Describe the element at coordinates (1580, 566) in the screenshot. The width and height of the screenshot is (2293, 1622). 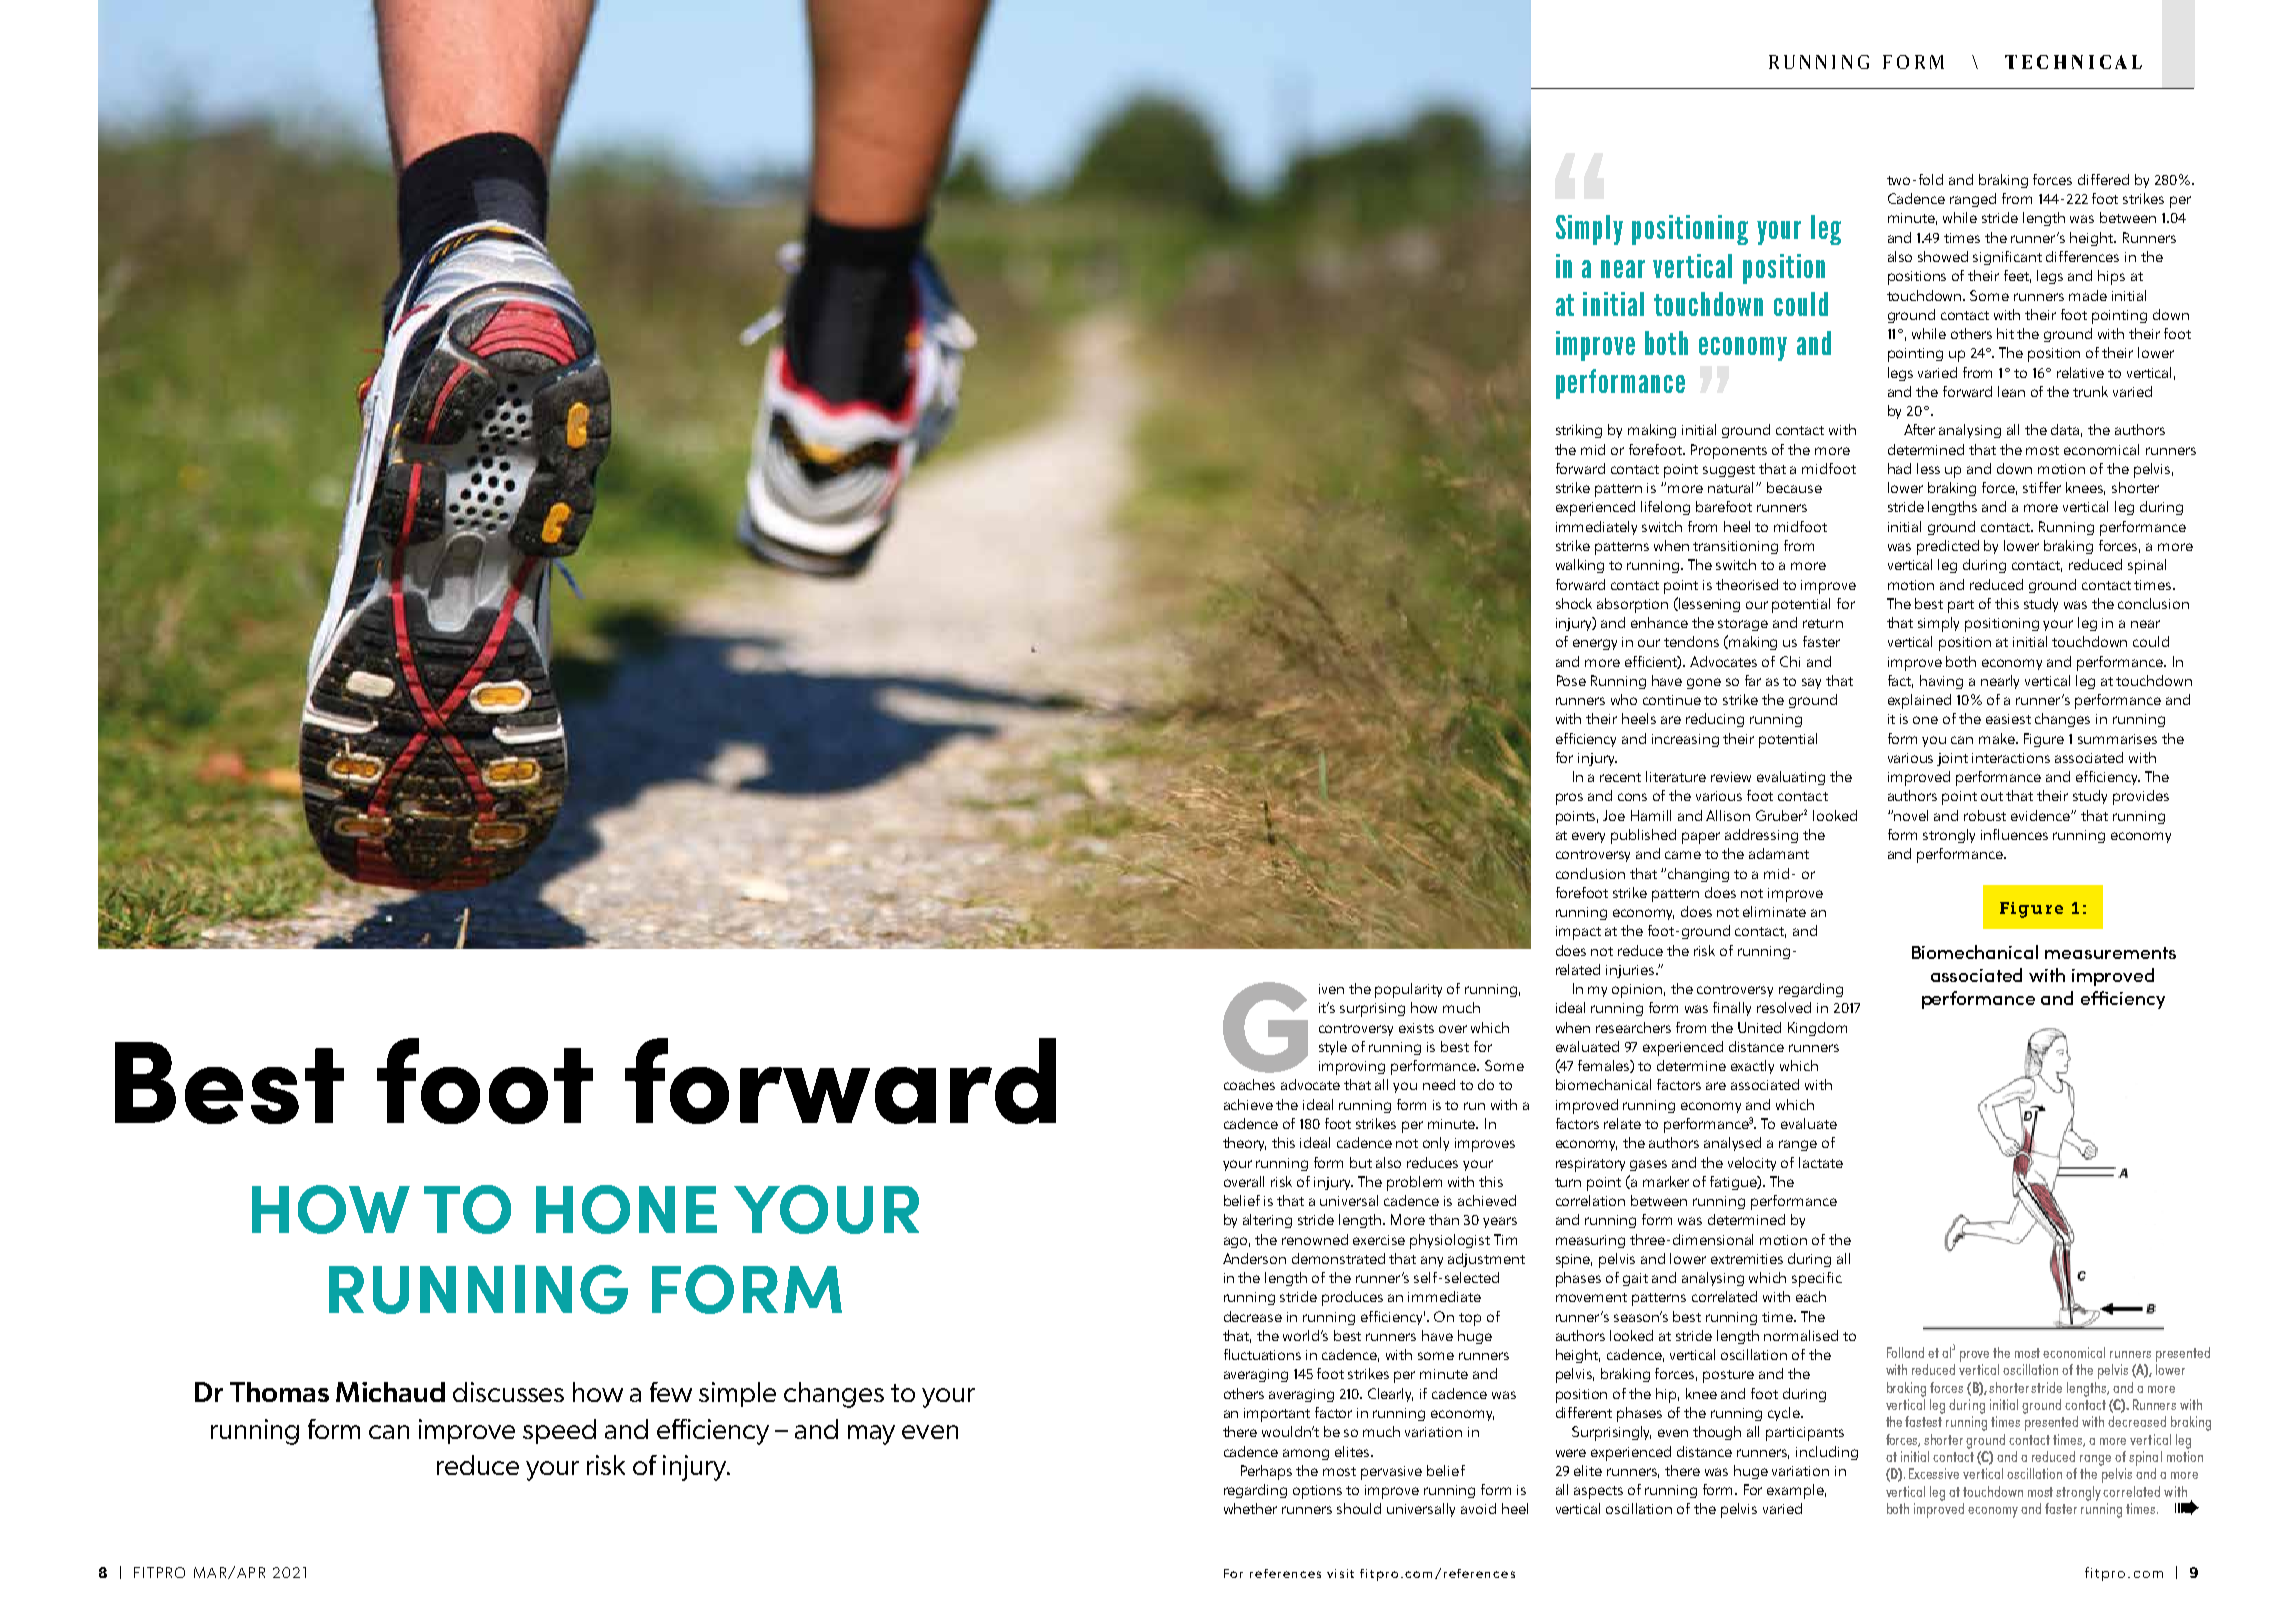
I see `walking` at that location.
